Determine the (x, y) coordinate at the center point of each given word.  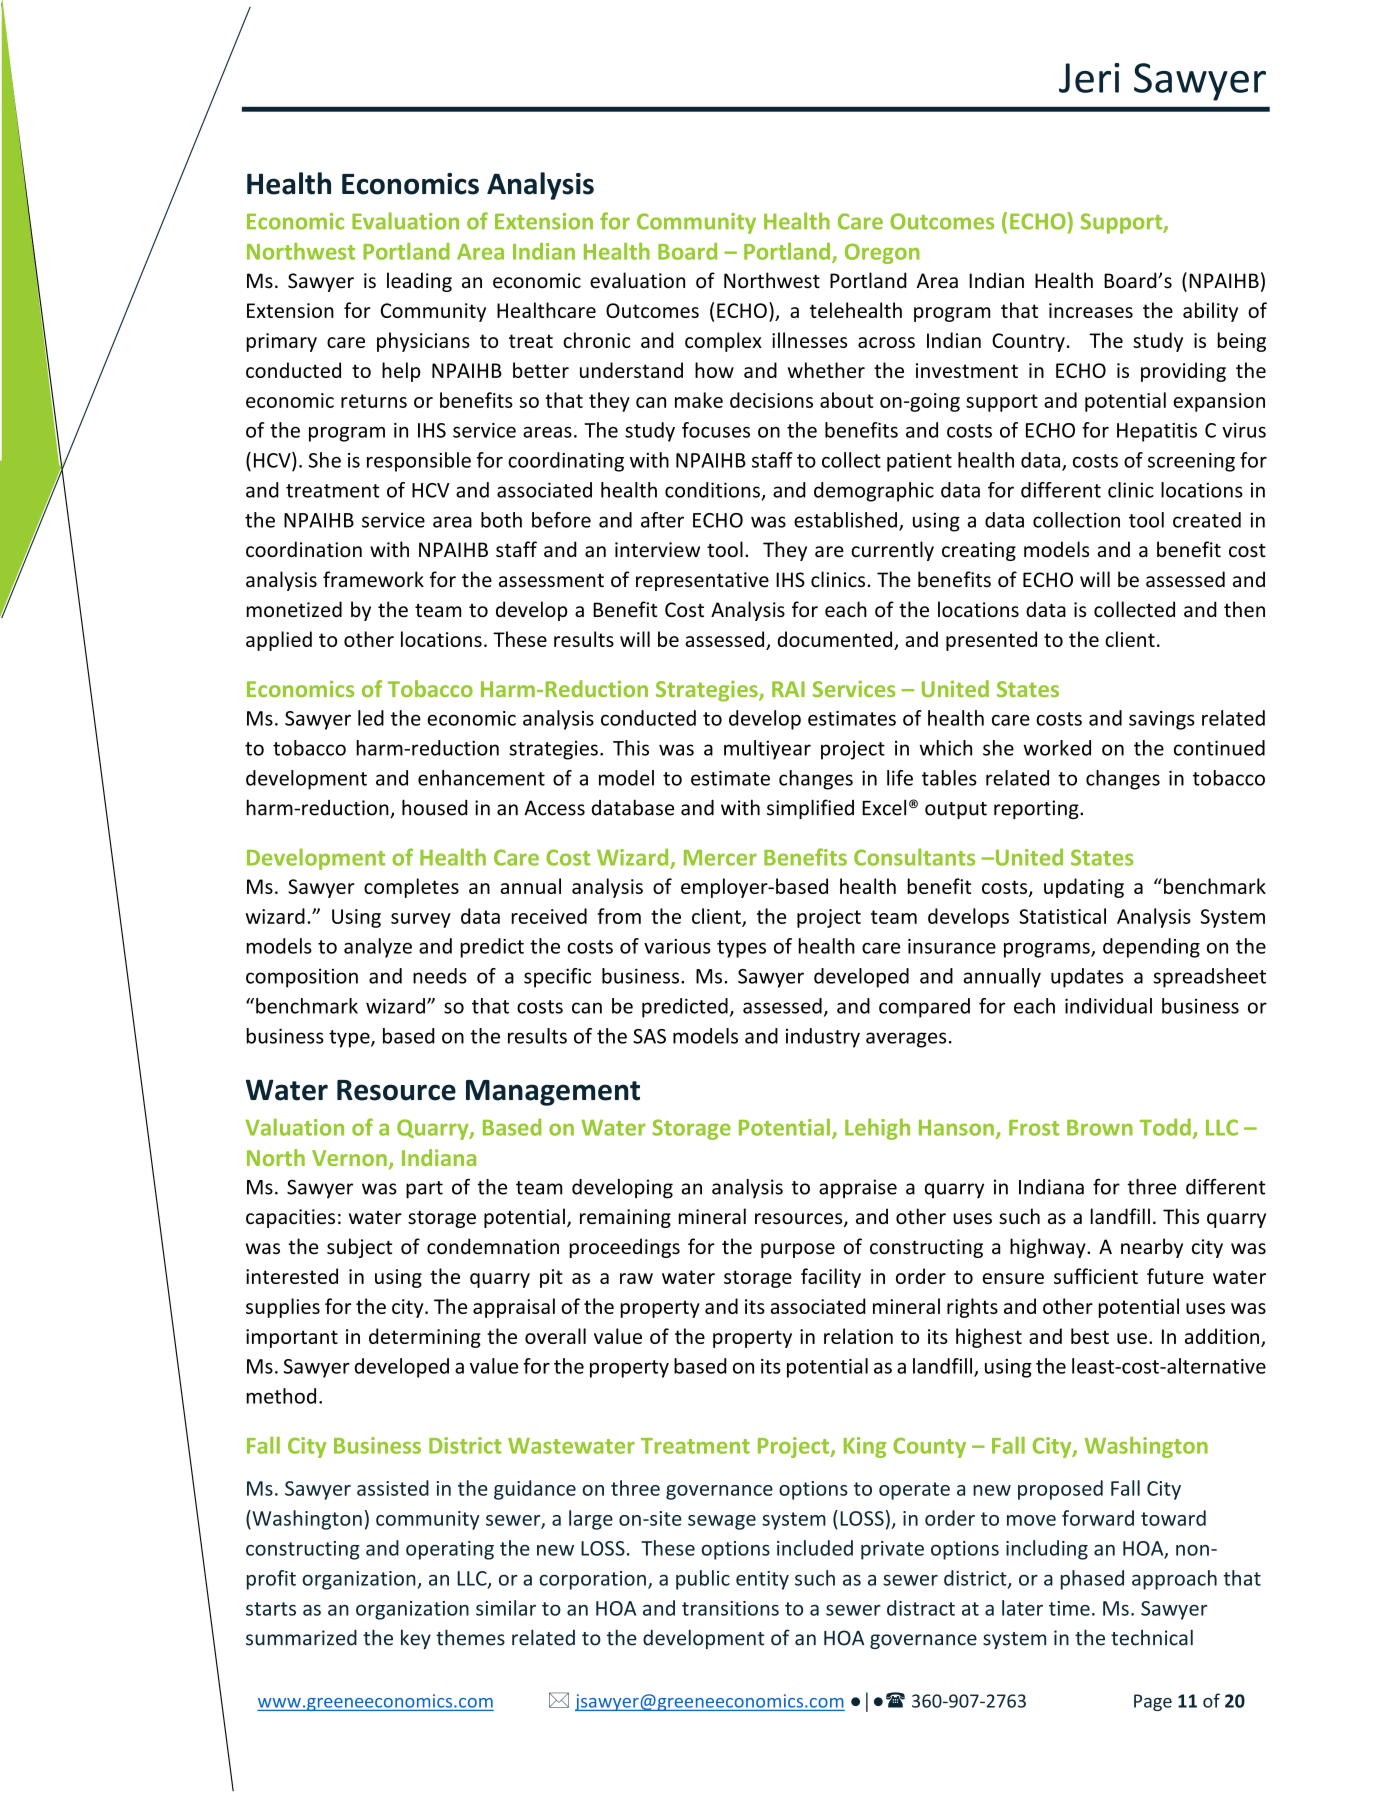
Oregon (882, 253)
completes (411, 888)
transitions (730, 1608)
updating (1084, 888)
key (416, 1639)
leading (419, 282)
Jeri (1089, 78)
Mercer (720, 858)
